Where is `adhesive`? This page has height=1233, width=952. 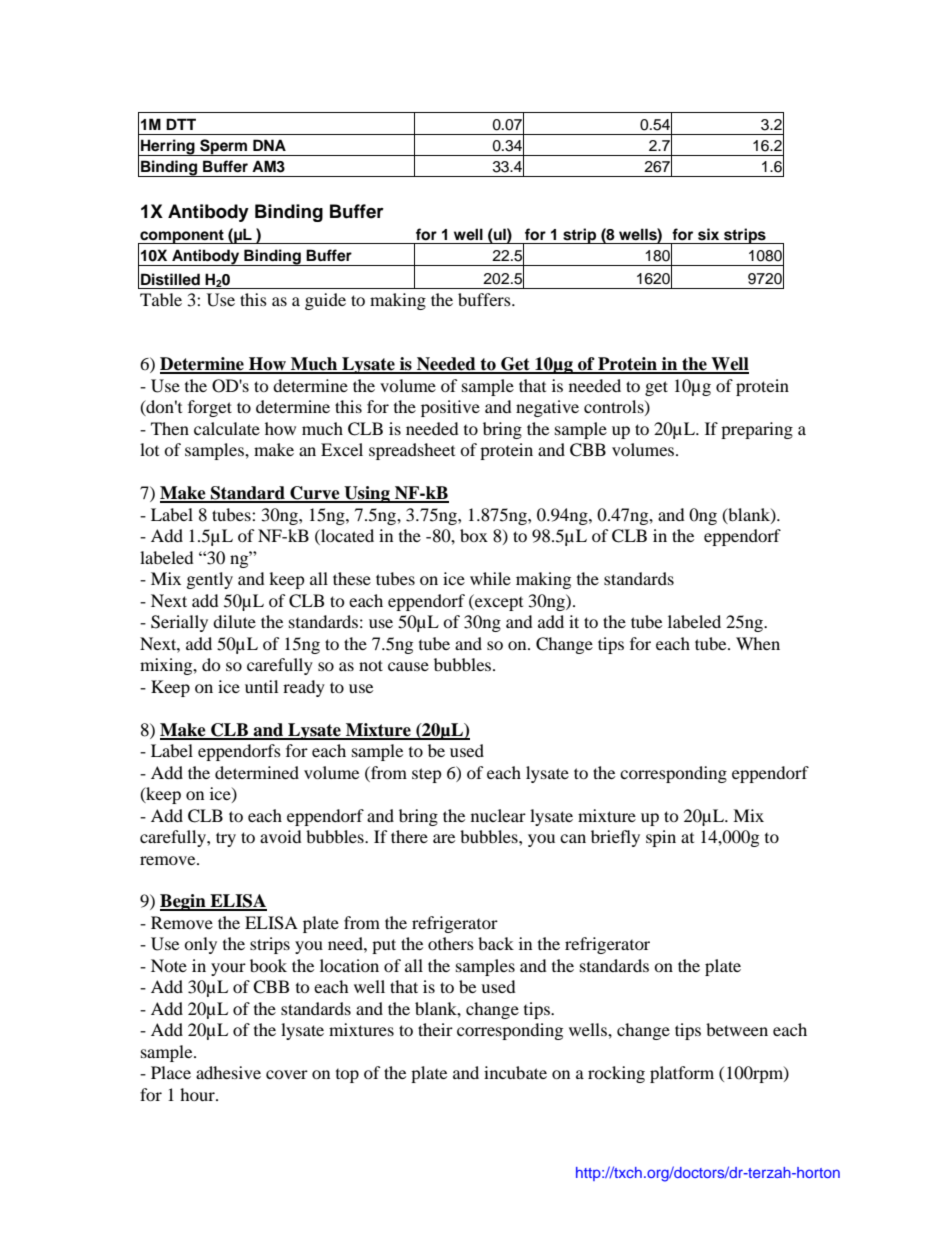
adhesive is located at coordinates (228, 1072).
